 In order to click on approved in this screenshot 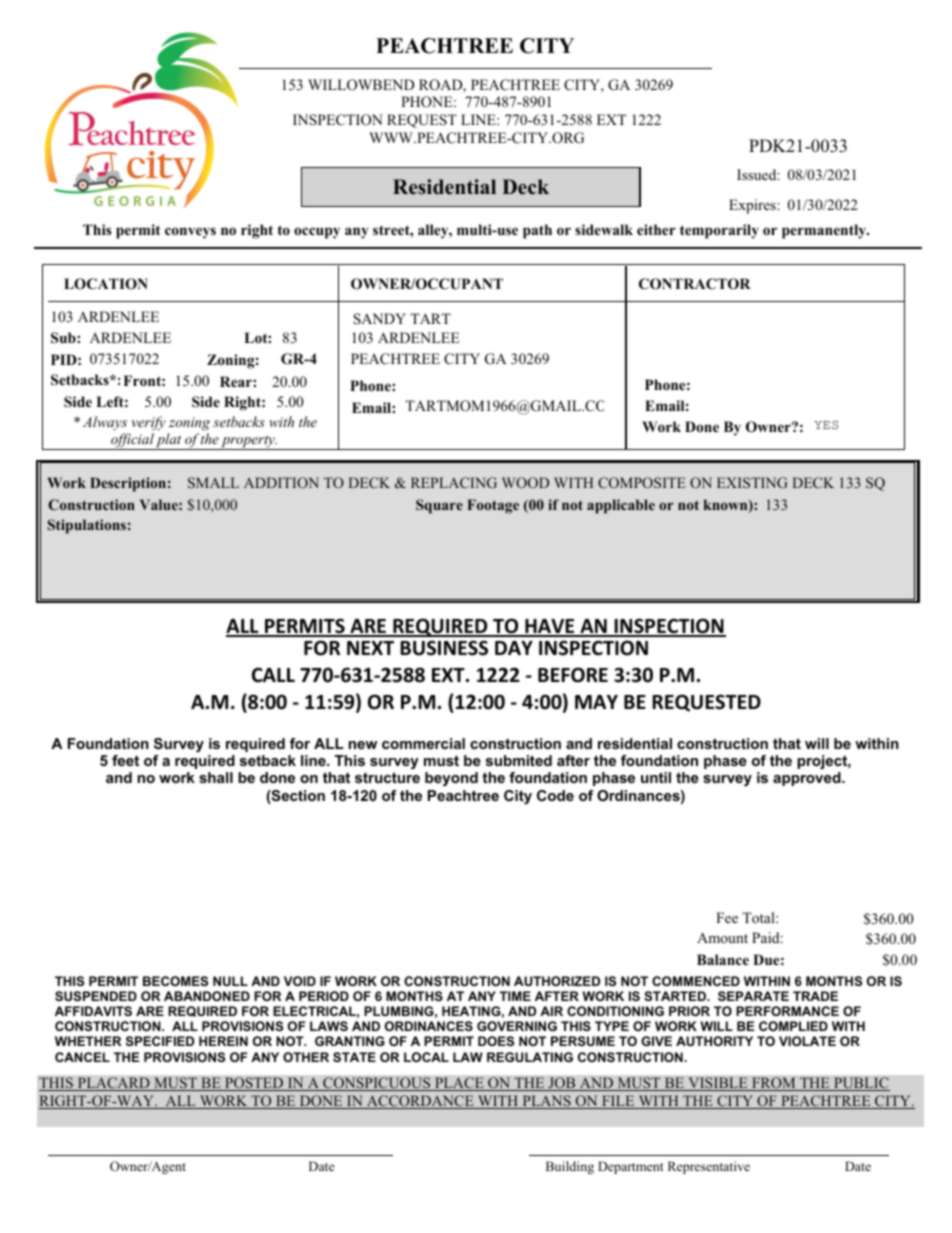, I will do `click(808, 779)`.
